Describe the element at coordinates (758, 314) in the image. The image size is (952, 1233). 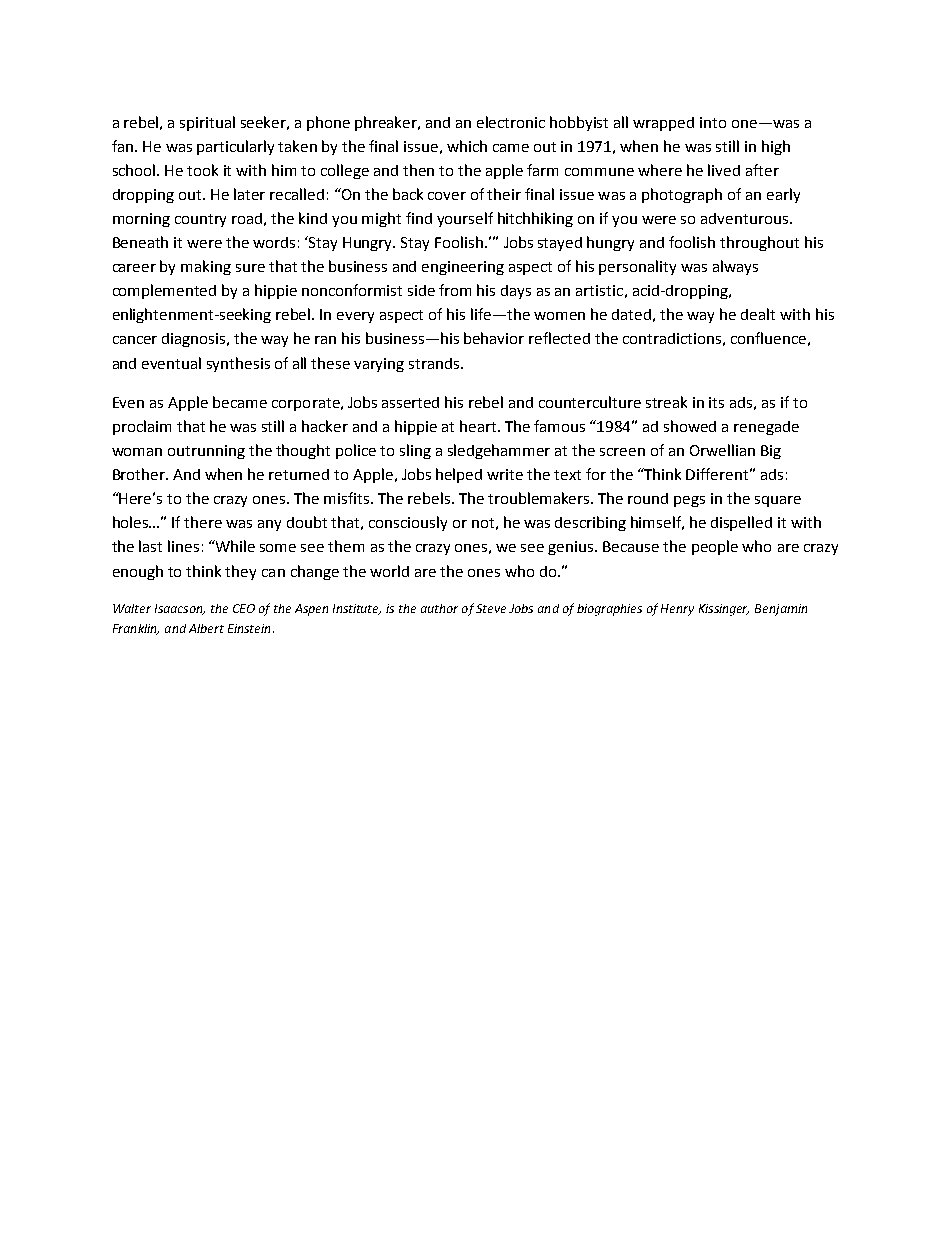
I see `dealt` at that location.
